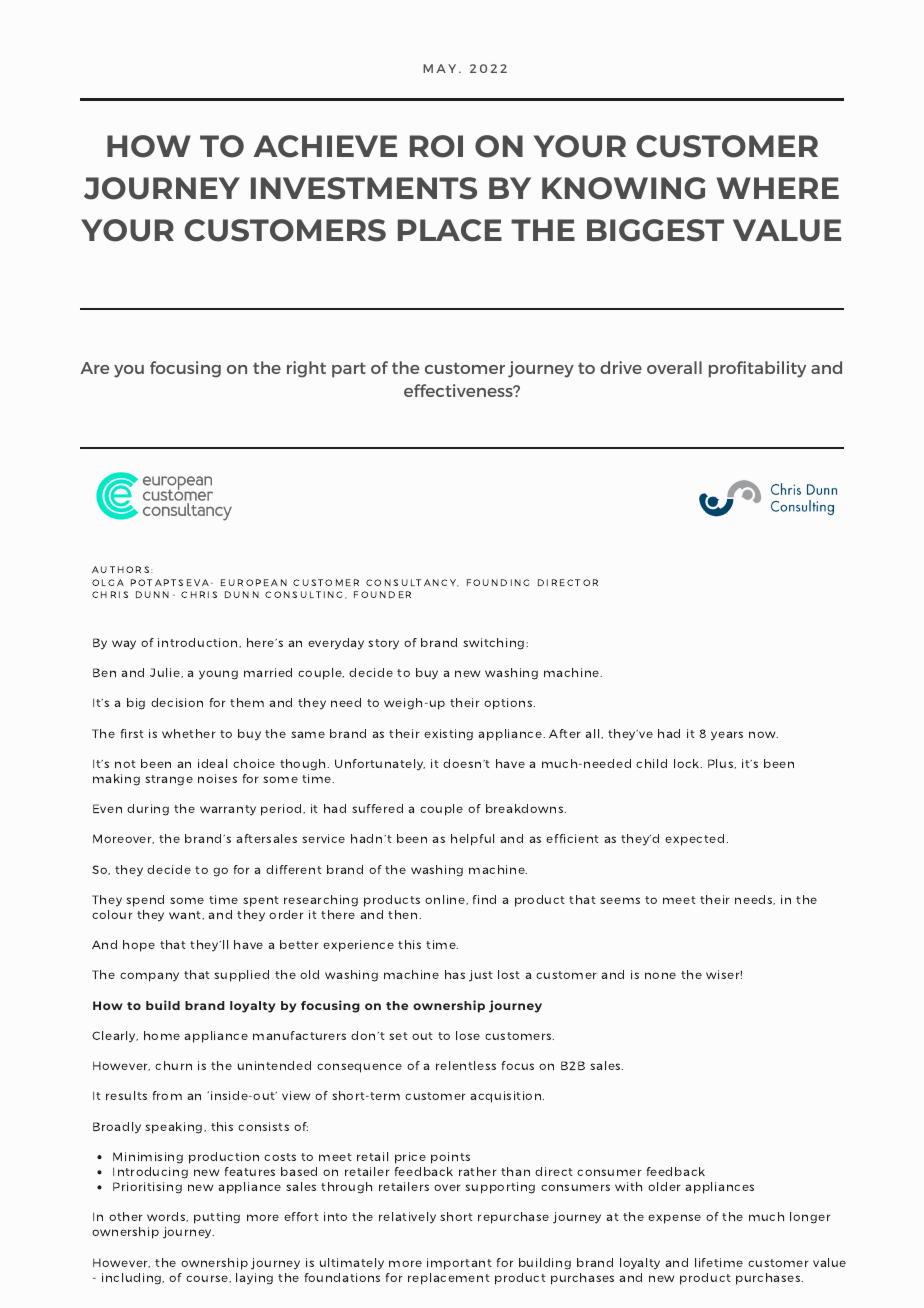 Image resolution: width=924 pixels, height=1308 pixels. I want to click on BIGGEST, so click(655, 230).
